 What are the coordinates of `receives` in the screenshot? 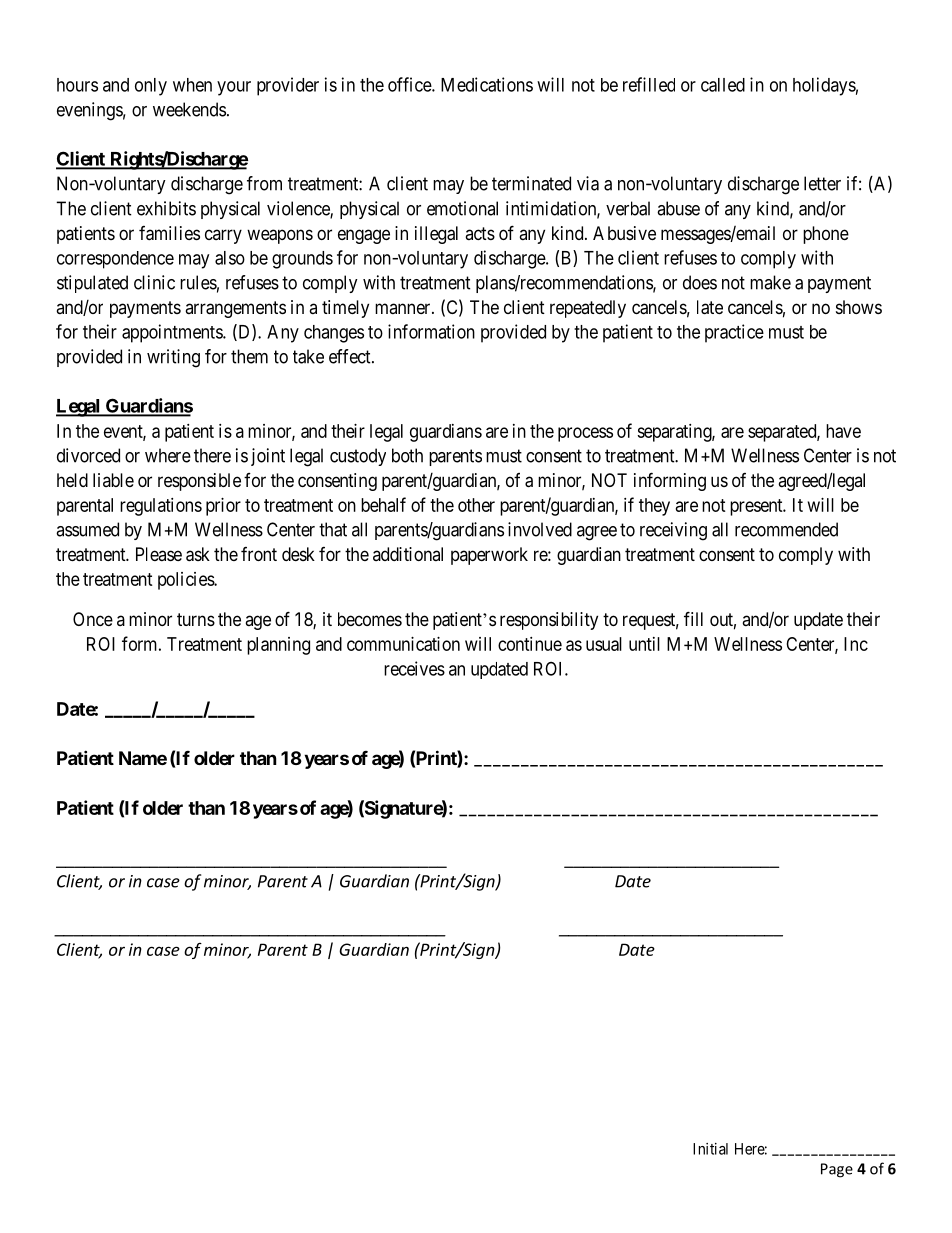 It's located at (414, 668).
